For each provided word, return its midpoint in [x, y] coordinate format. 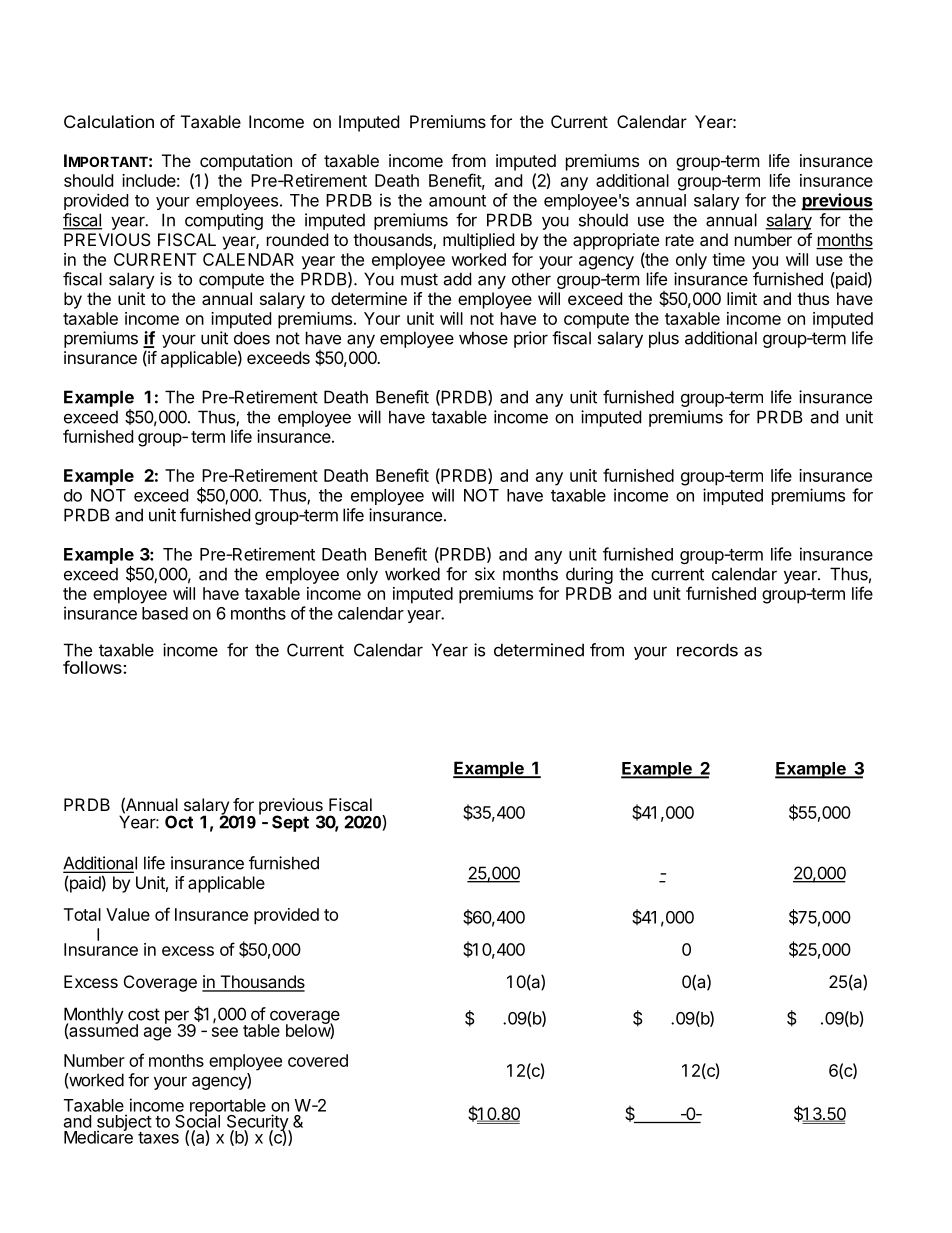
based [165, 613]
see [225, 1032]
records [707, 650]
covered [318, 1060]
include [149, 180]
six [485, 574]
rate [680, 240]
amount [457, 201]
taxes [158, 1138]
